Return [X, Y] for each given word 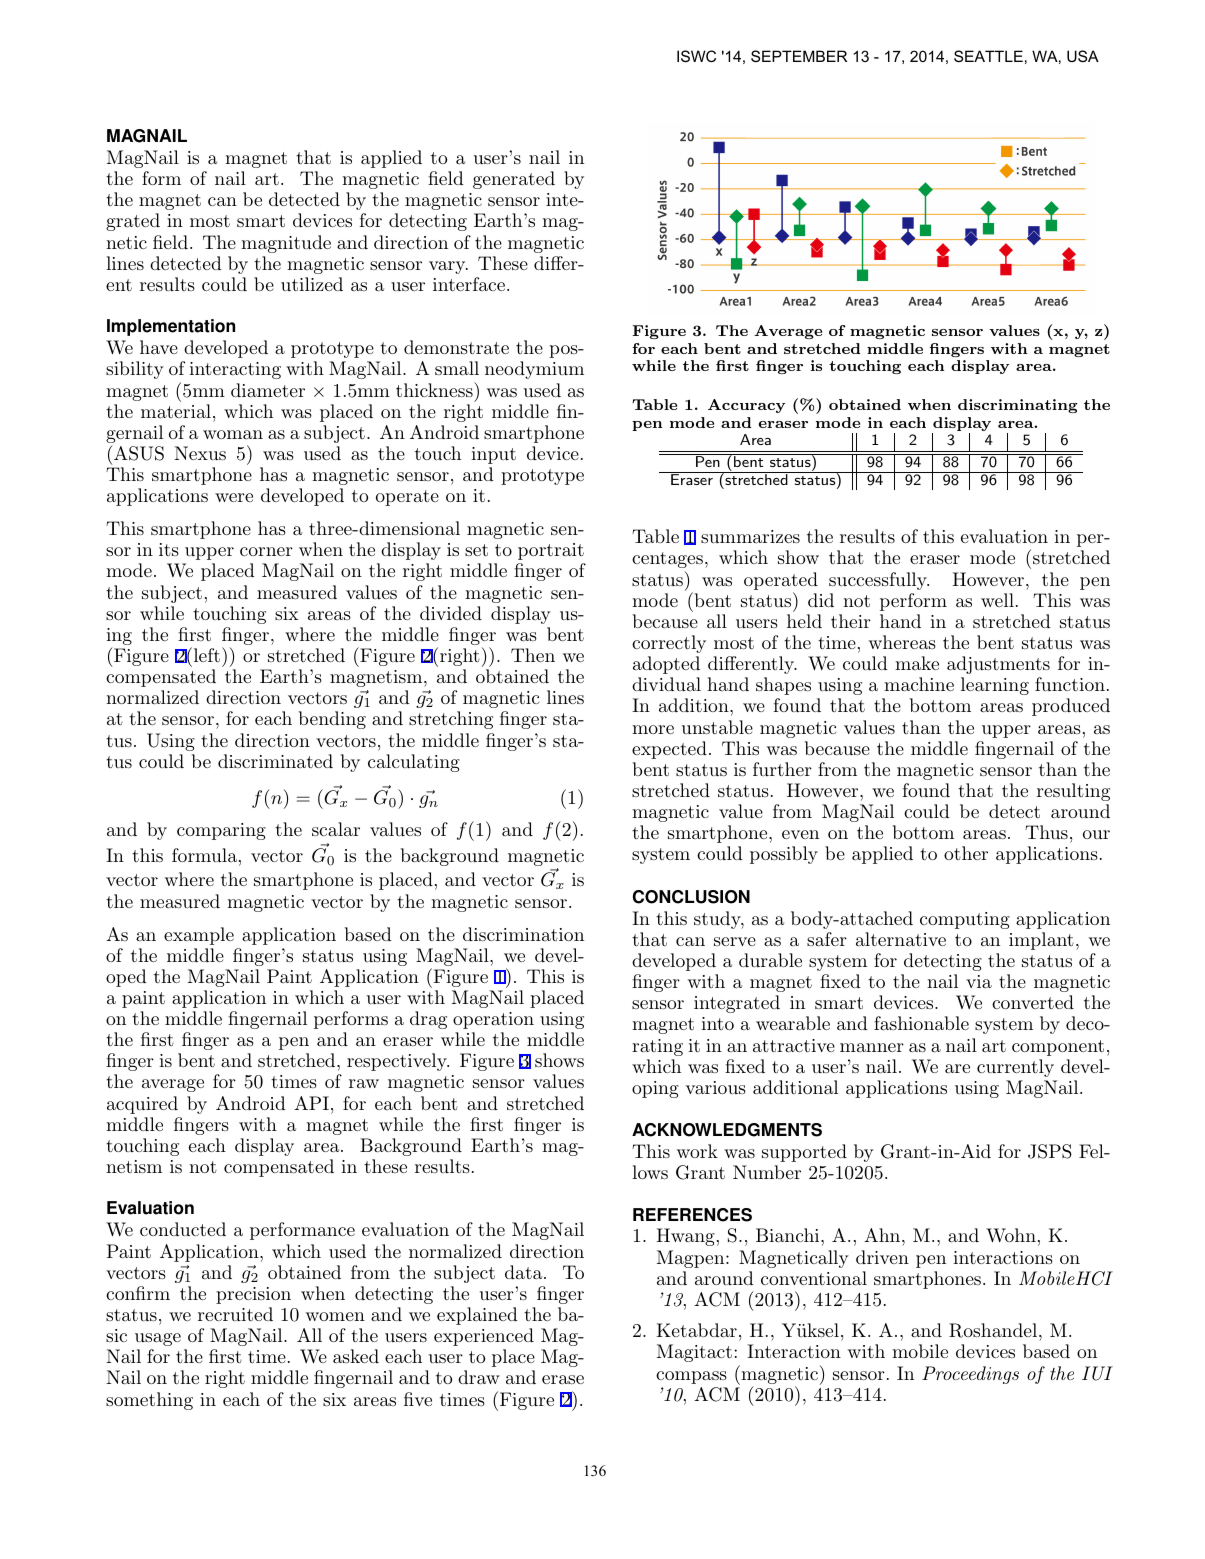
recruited [235, 1314]
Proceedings [970, 1375]
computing [965, 920]
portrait [551, 551]
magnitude [286, 244]
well [997, 600]
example [199, 936]
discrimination [523, 934]
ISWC [696, 56]
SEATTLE [988, 56]
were [234, 497]
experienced [484, 1337]
